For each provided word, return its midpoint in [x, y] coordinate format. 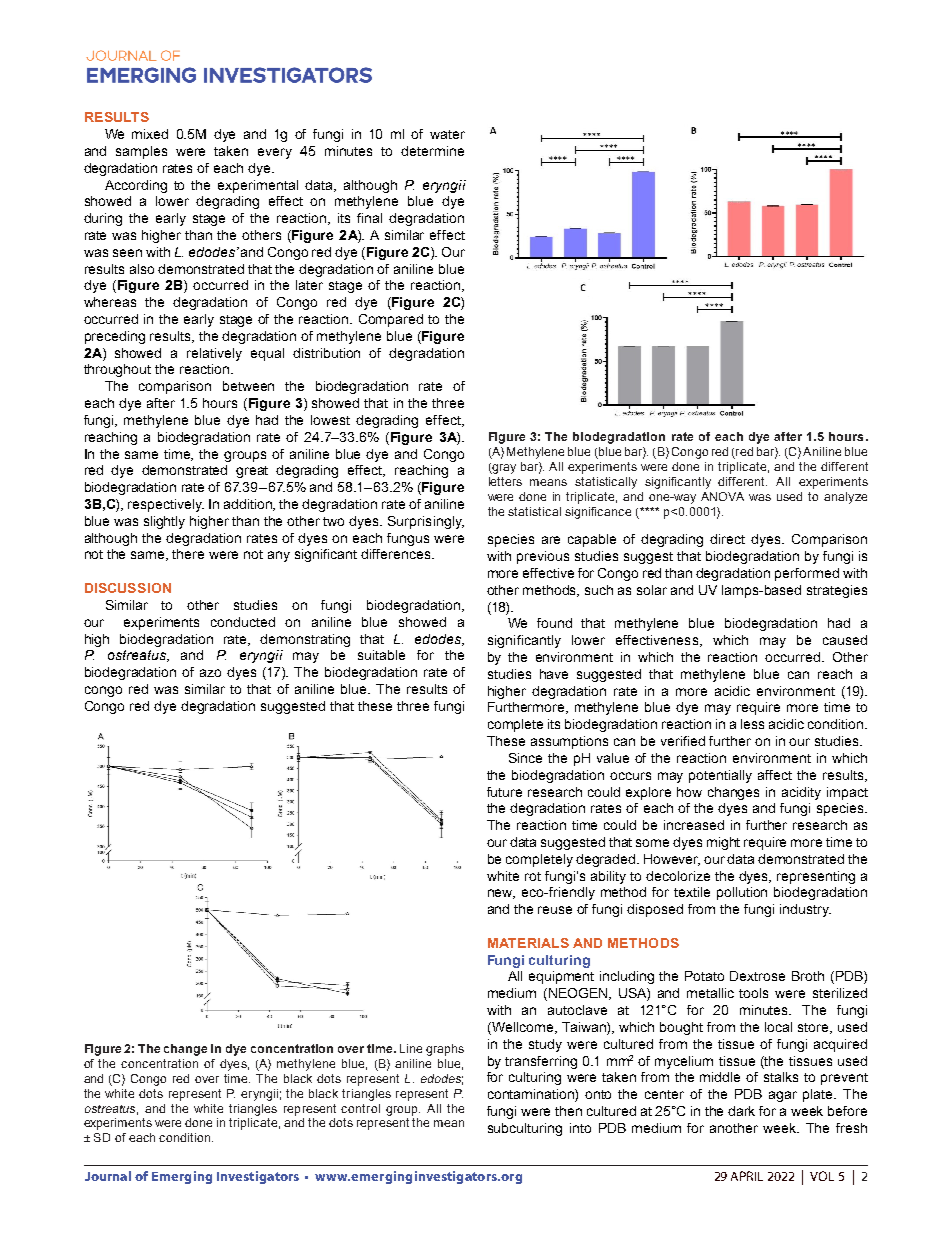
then [568, 1111]
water [447, 134]
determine [432, 151]
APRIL [747, 1176]
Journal [108, 1176]
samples [141, 152]
